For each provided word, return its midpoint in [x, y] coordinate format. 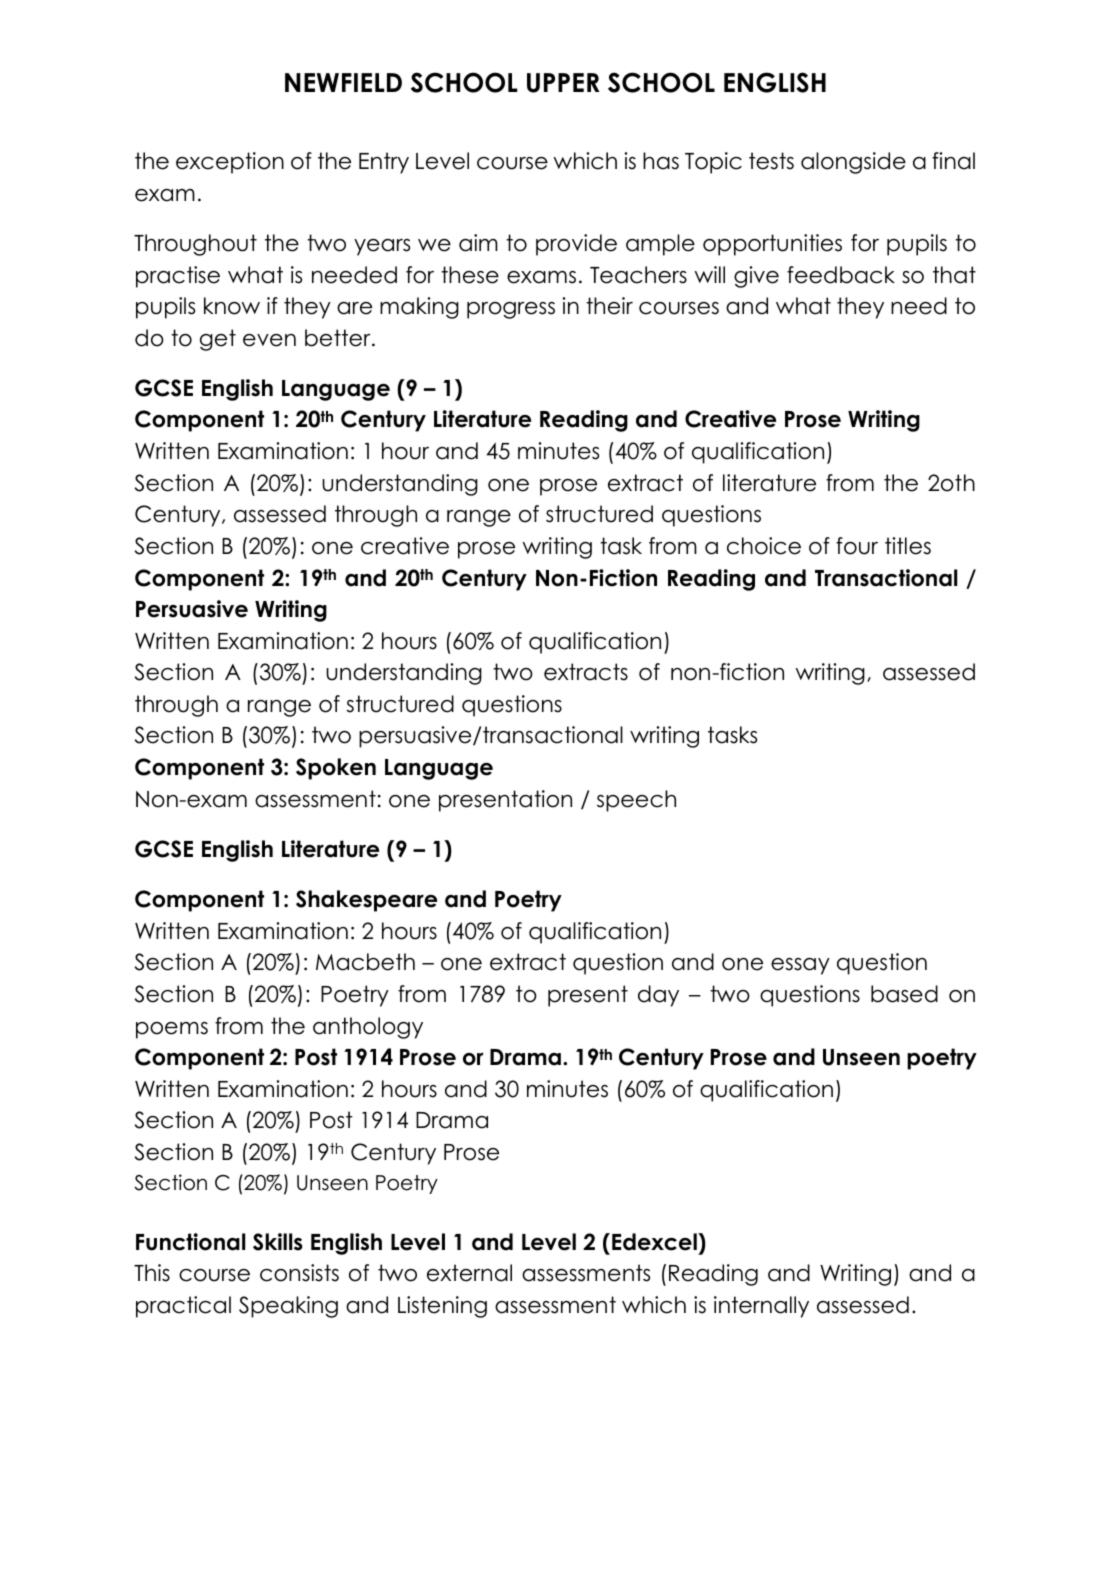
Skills [278, 1242]
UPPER [563, 83]
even [269, 340]
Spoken [336, 769]
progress [511, 310]
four [857, 546]
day [658, 996]
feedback [841, 275]
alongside [853, 163]
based [904, 994]
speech [636, 801]
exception [230, 163]
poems [172, 1030]
